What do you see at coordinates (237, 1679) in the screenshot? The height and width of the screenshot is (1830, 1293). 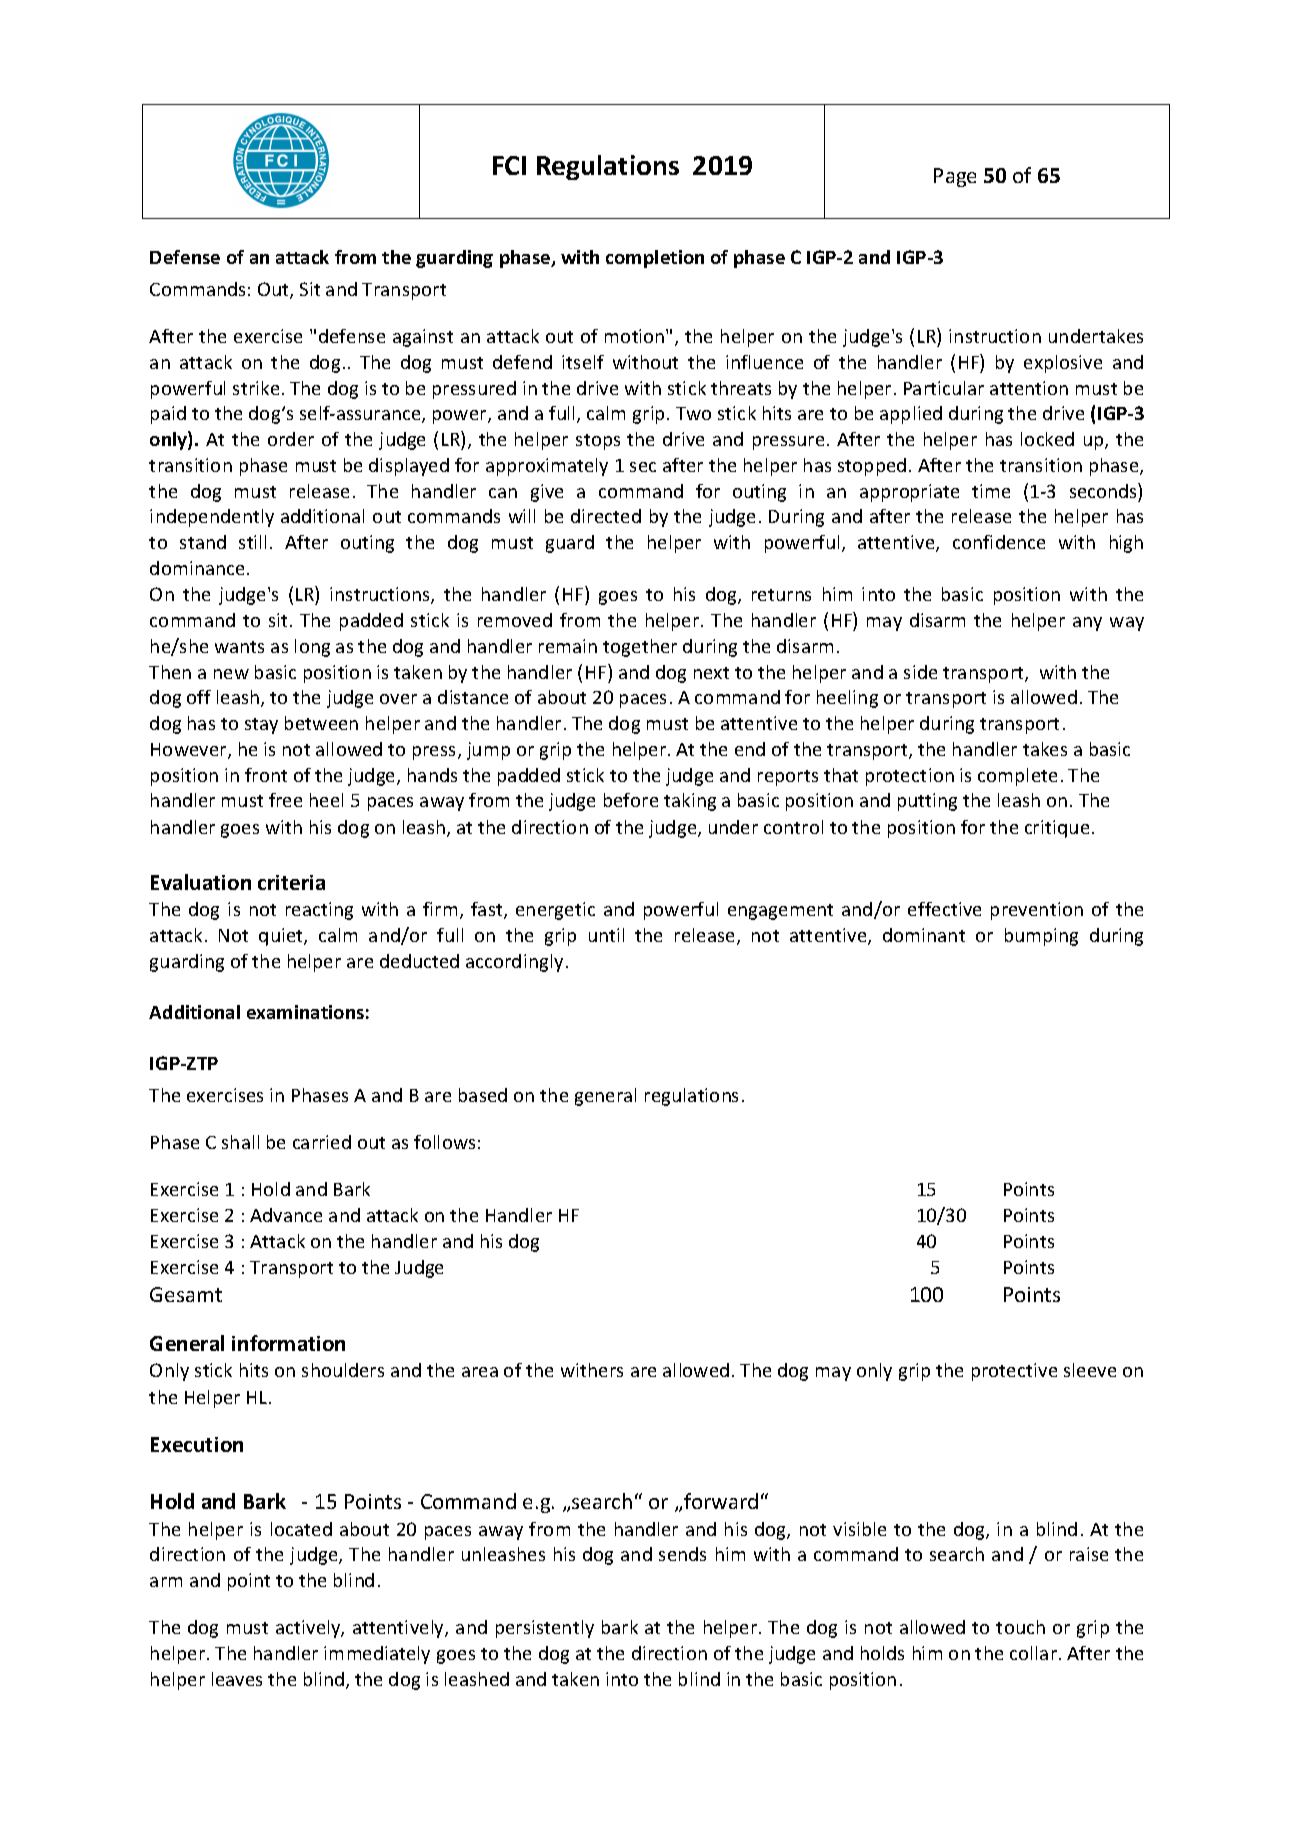 I see `leaves` at bounding box center [237, 1679].
